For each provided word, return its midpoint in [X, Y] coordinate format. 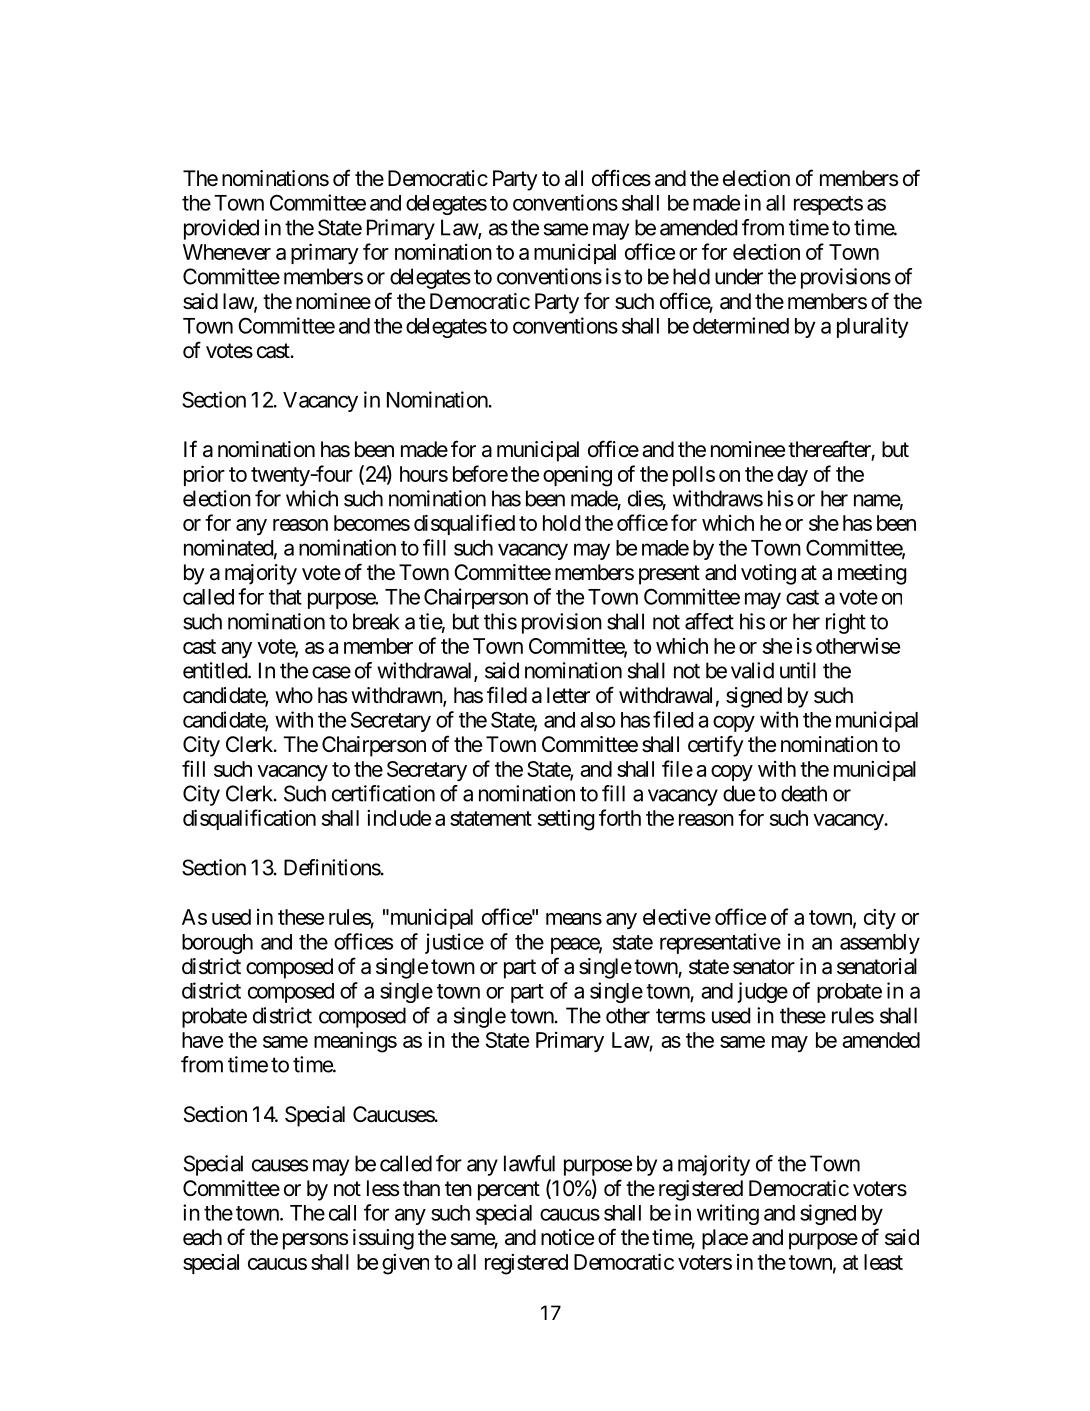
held [691, 276]
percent [509, 1191]
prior [204, 475]
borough [217, 944]
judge [762, 992]
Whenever [227, 252]
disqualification [249, 819]
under [739, 276]
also [597, 720]
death [804, 793]
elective [677, 917]
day [792, 476]
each [202, 1237]
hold [561, 523]
